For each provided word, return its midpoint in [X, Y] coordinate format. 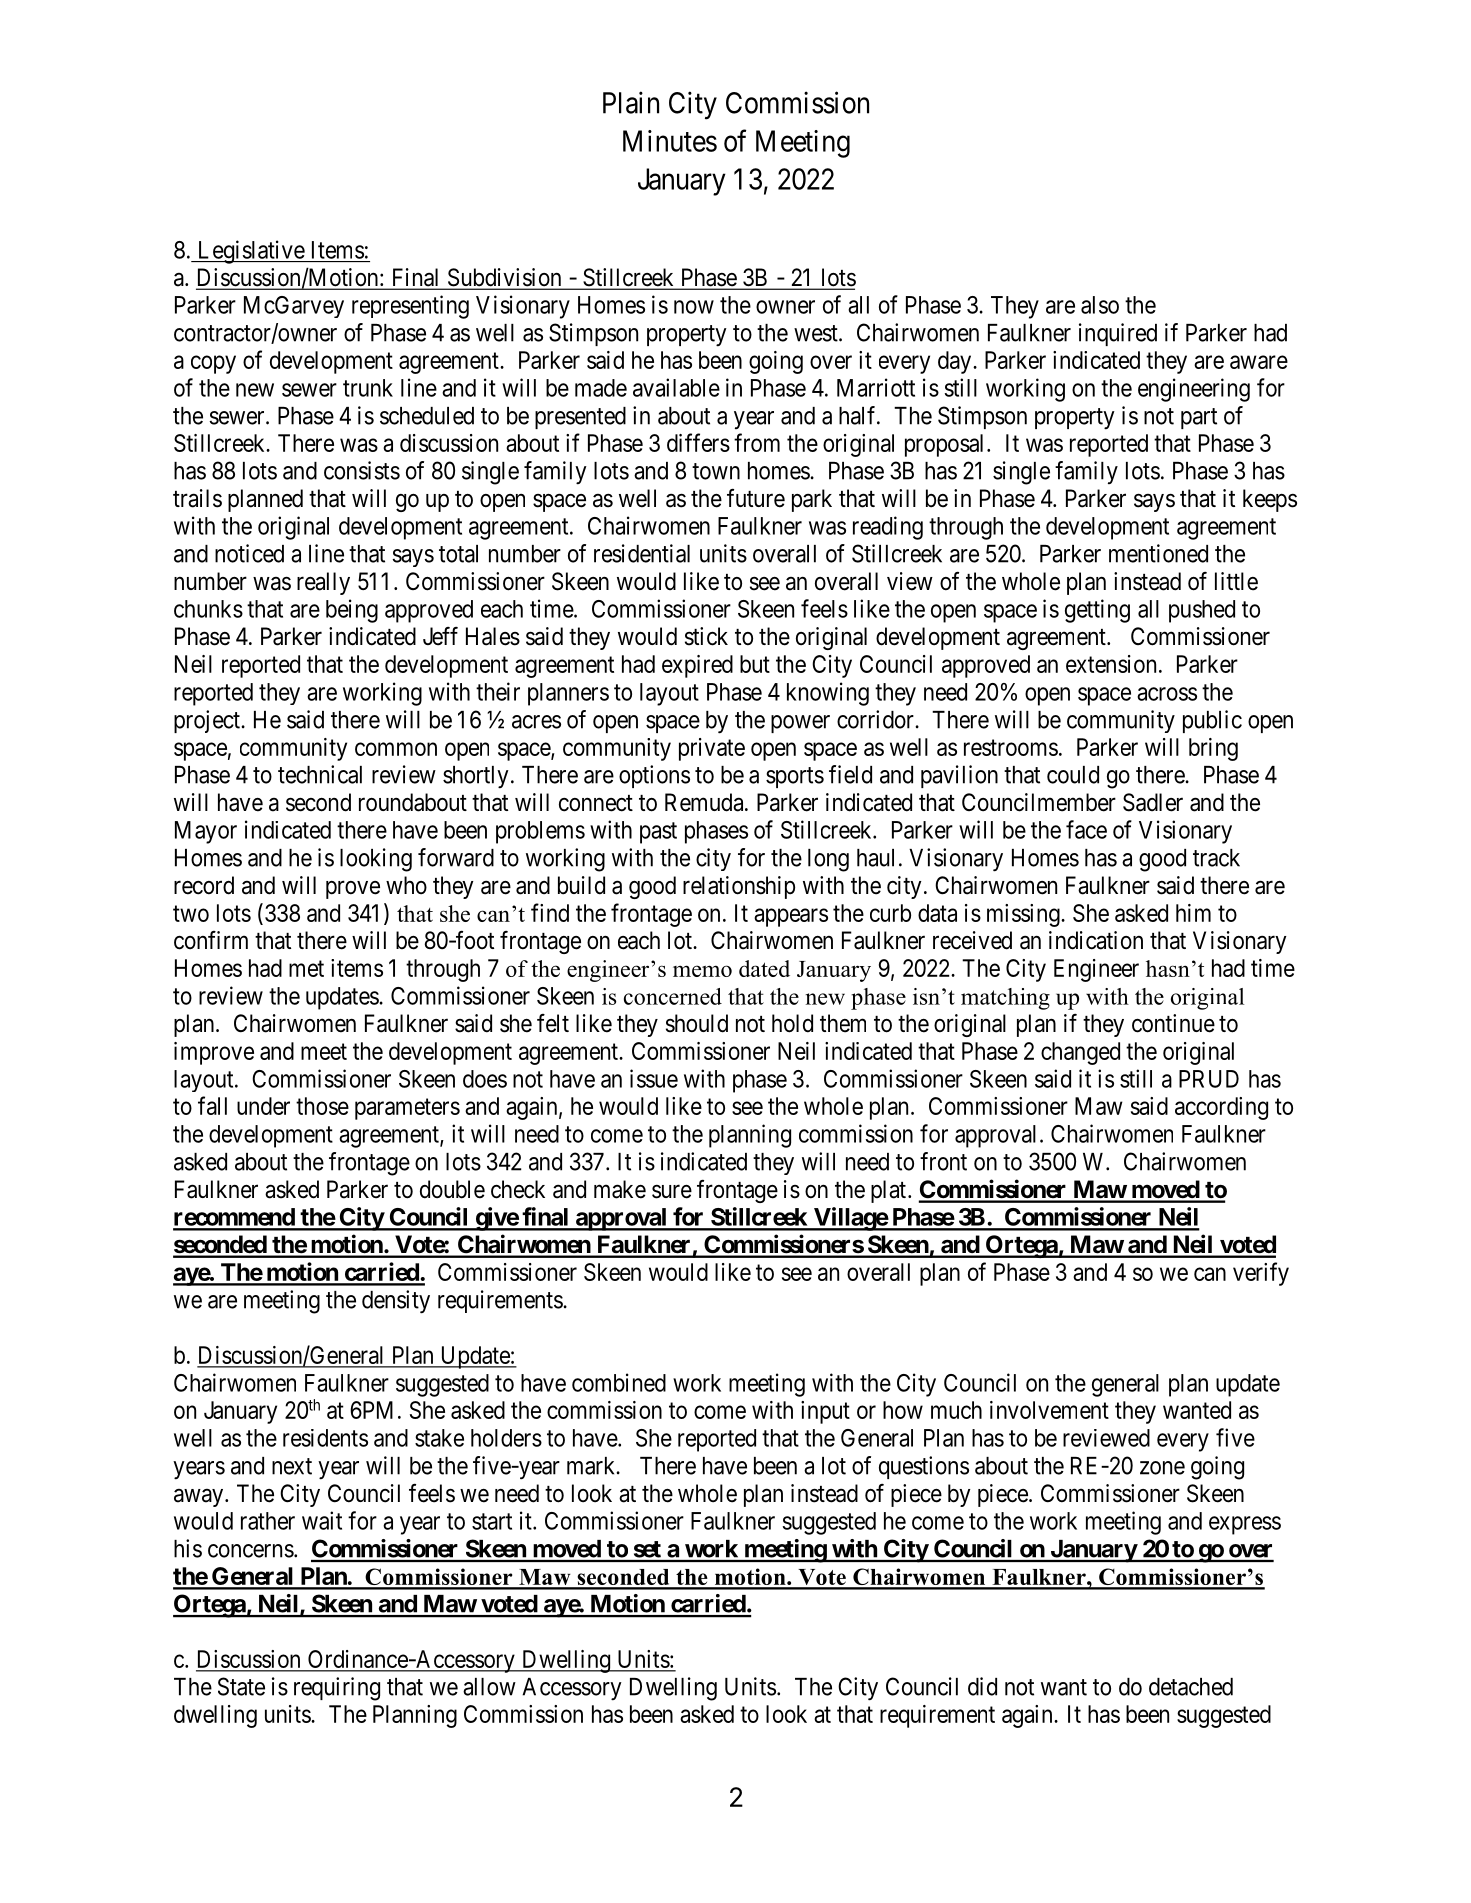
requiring [337, 1689]
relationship [739, 887]
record [204, 885]
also [1100, 305]
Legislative [250, 252]
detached [1191, 1687]
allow [489, 1687]
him [1193, 913]
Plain [631, 102]
